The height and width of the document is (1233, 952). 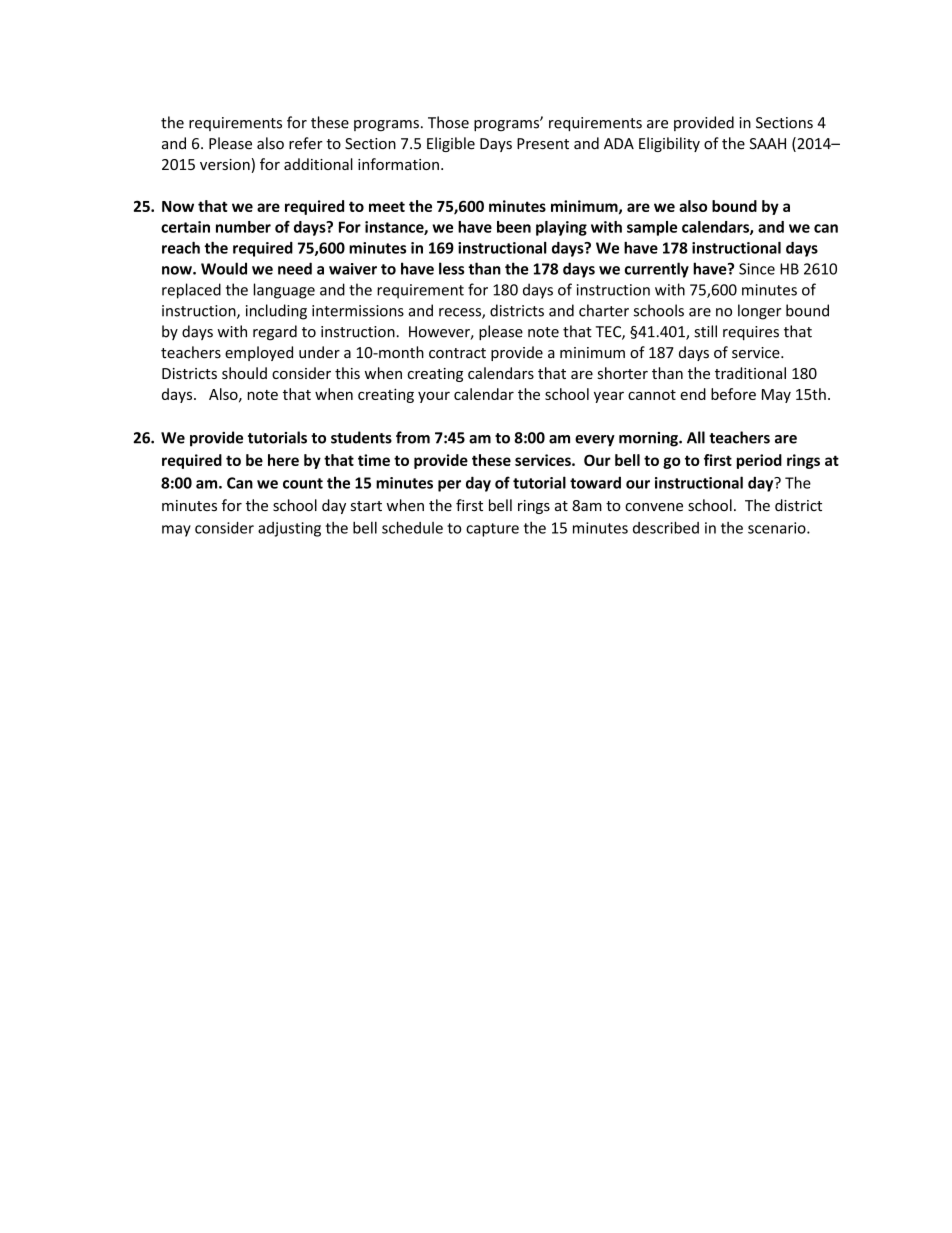 I want to click on Would, so click(x=224, y=268).
